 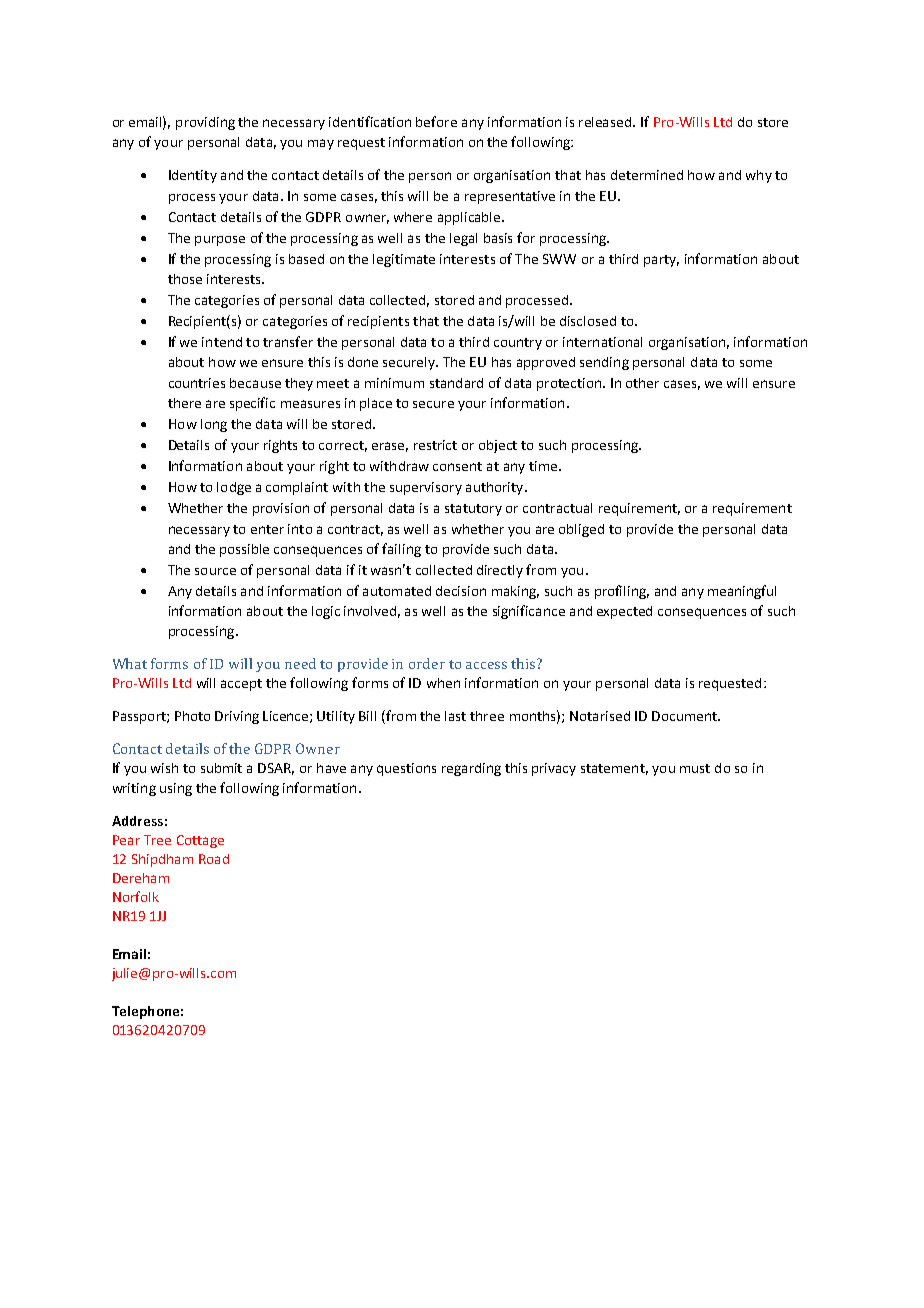 I want to click on obliged, so click(x=581, y=530).
